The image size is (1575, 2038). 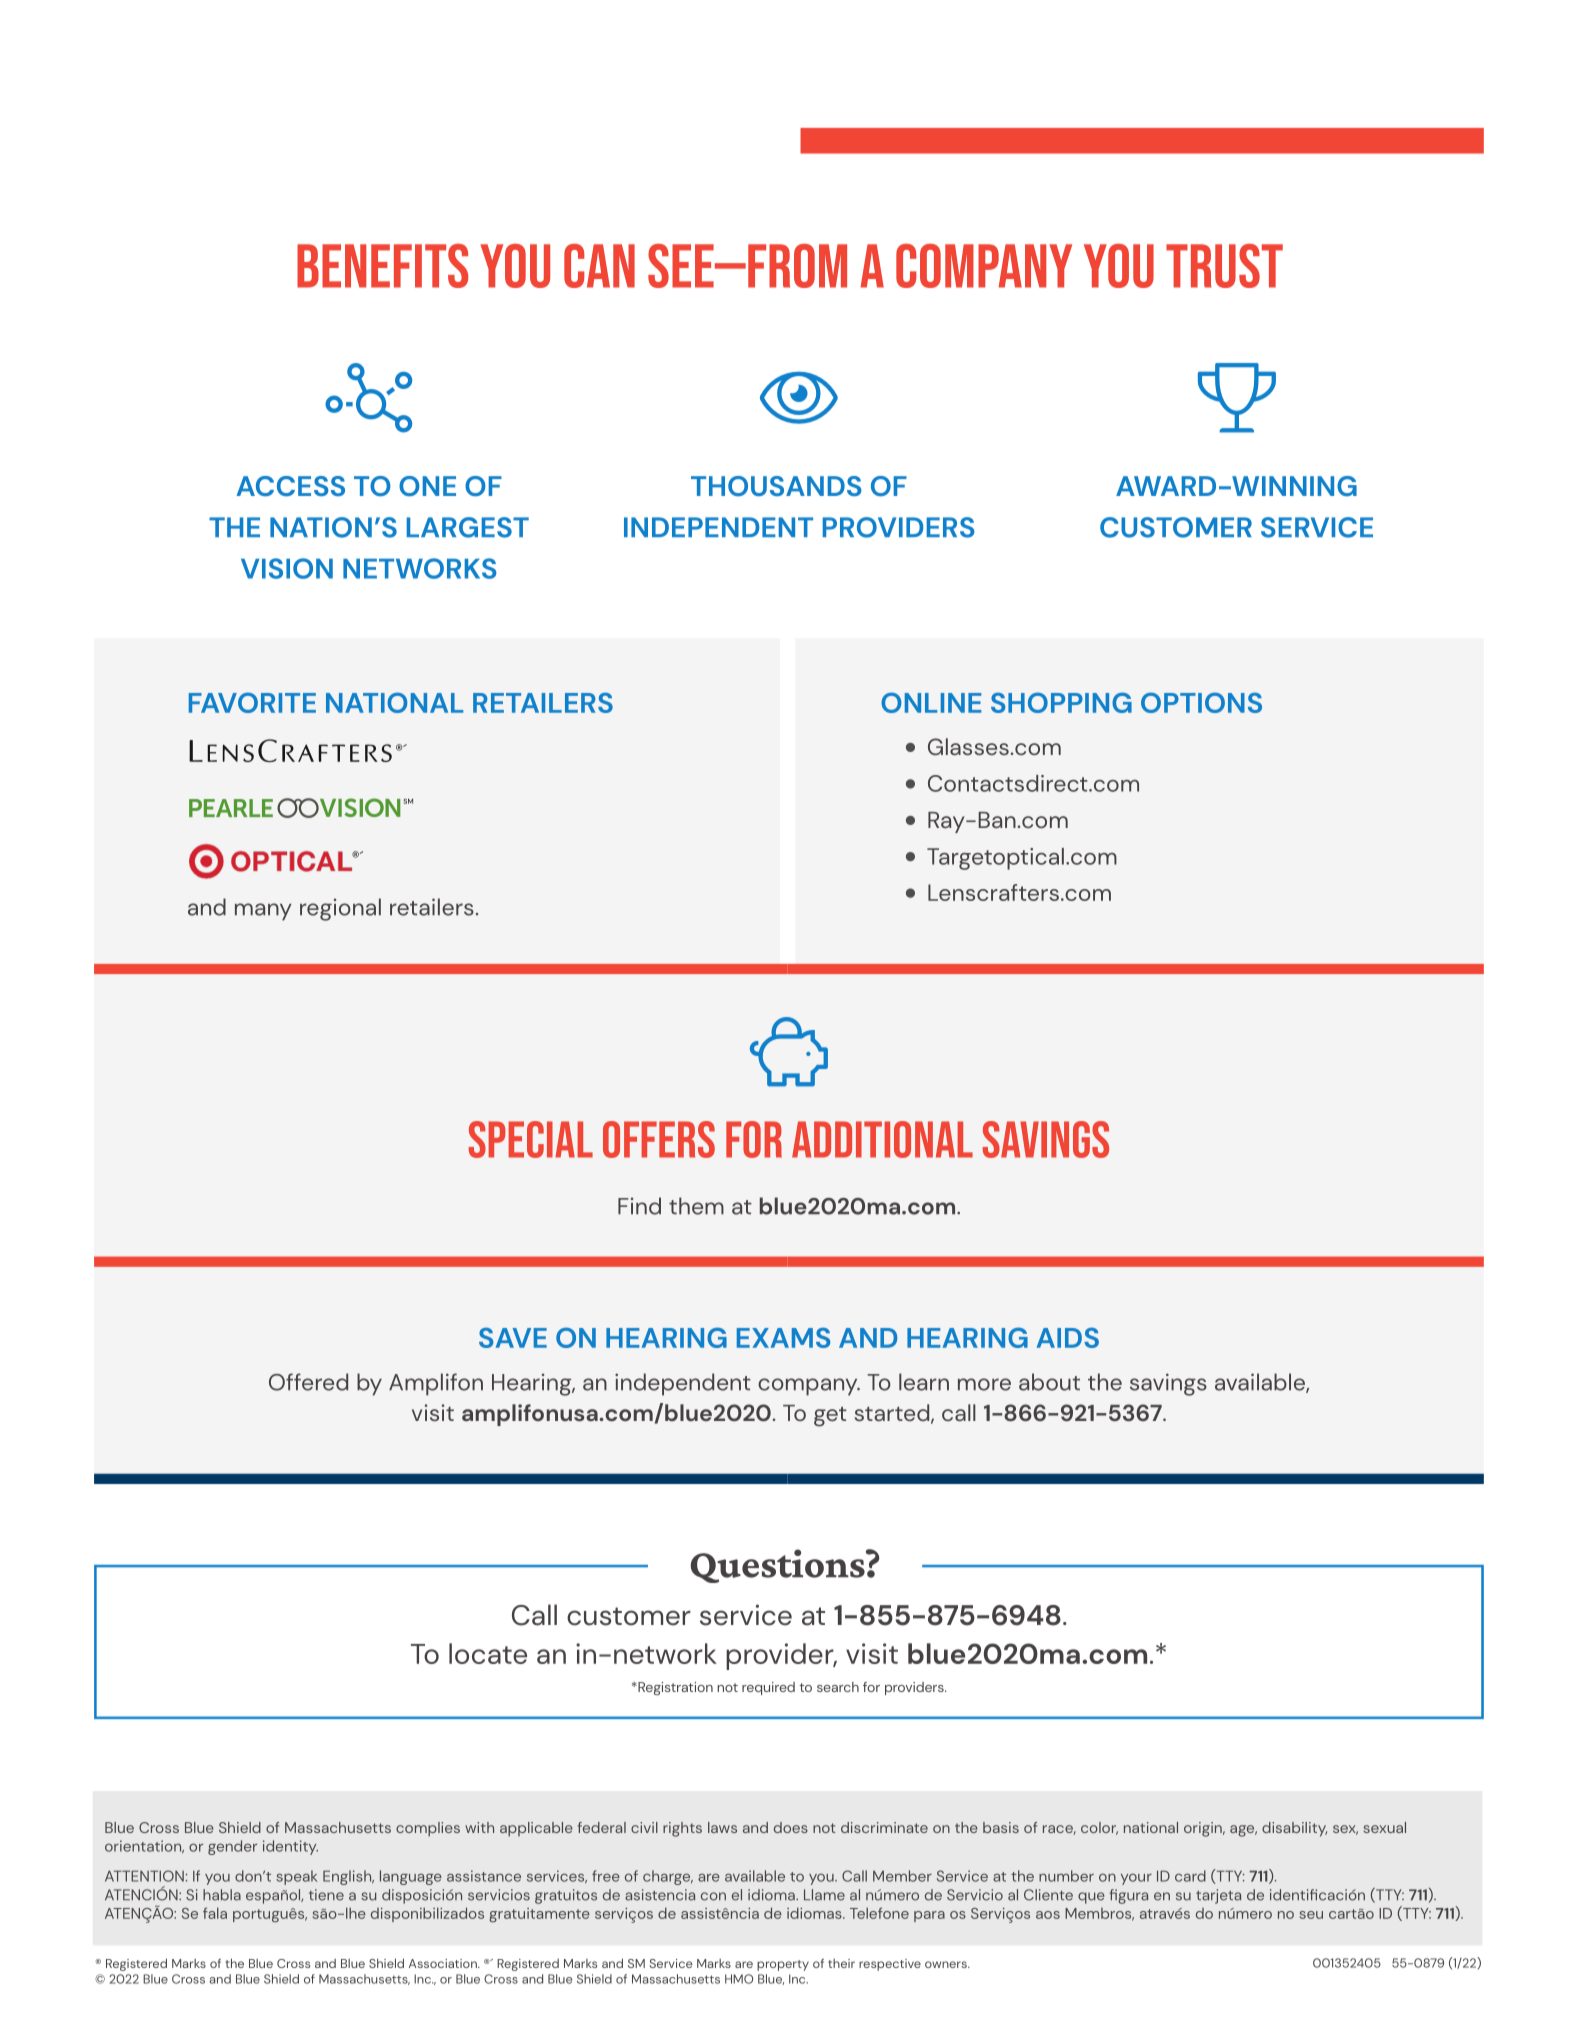 I want to click on AIDS, so click(x=1068, y=1337).
